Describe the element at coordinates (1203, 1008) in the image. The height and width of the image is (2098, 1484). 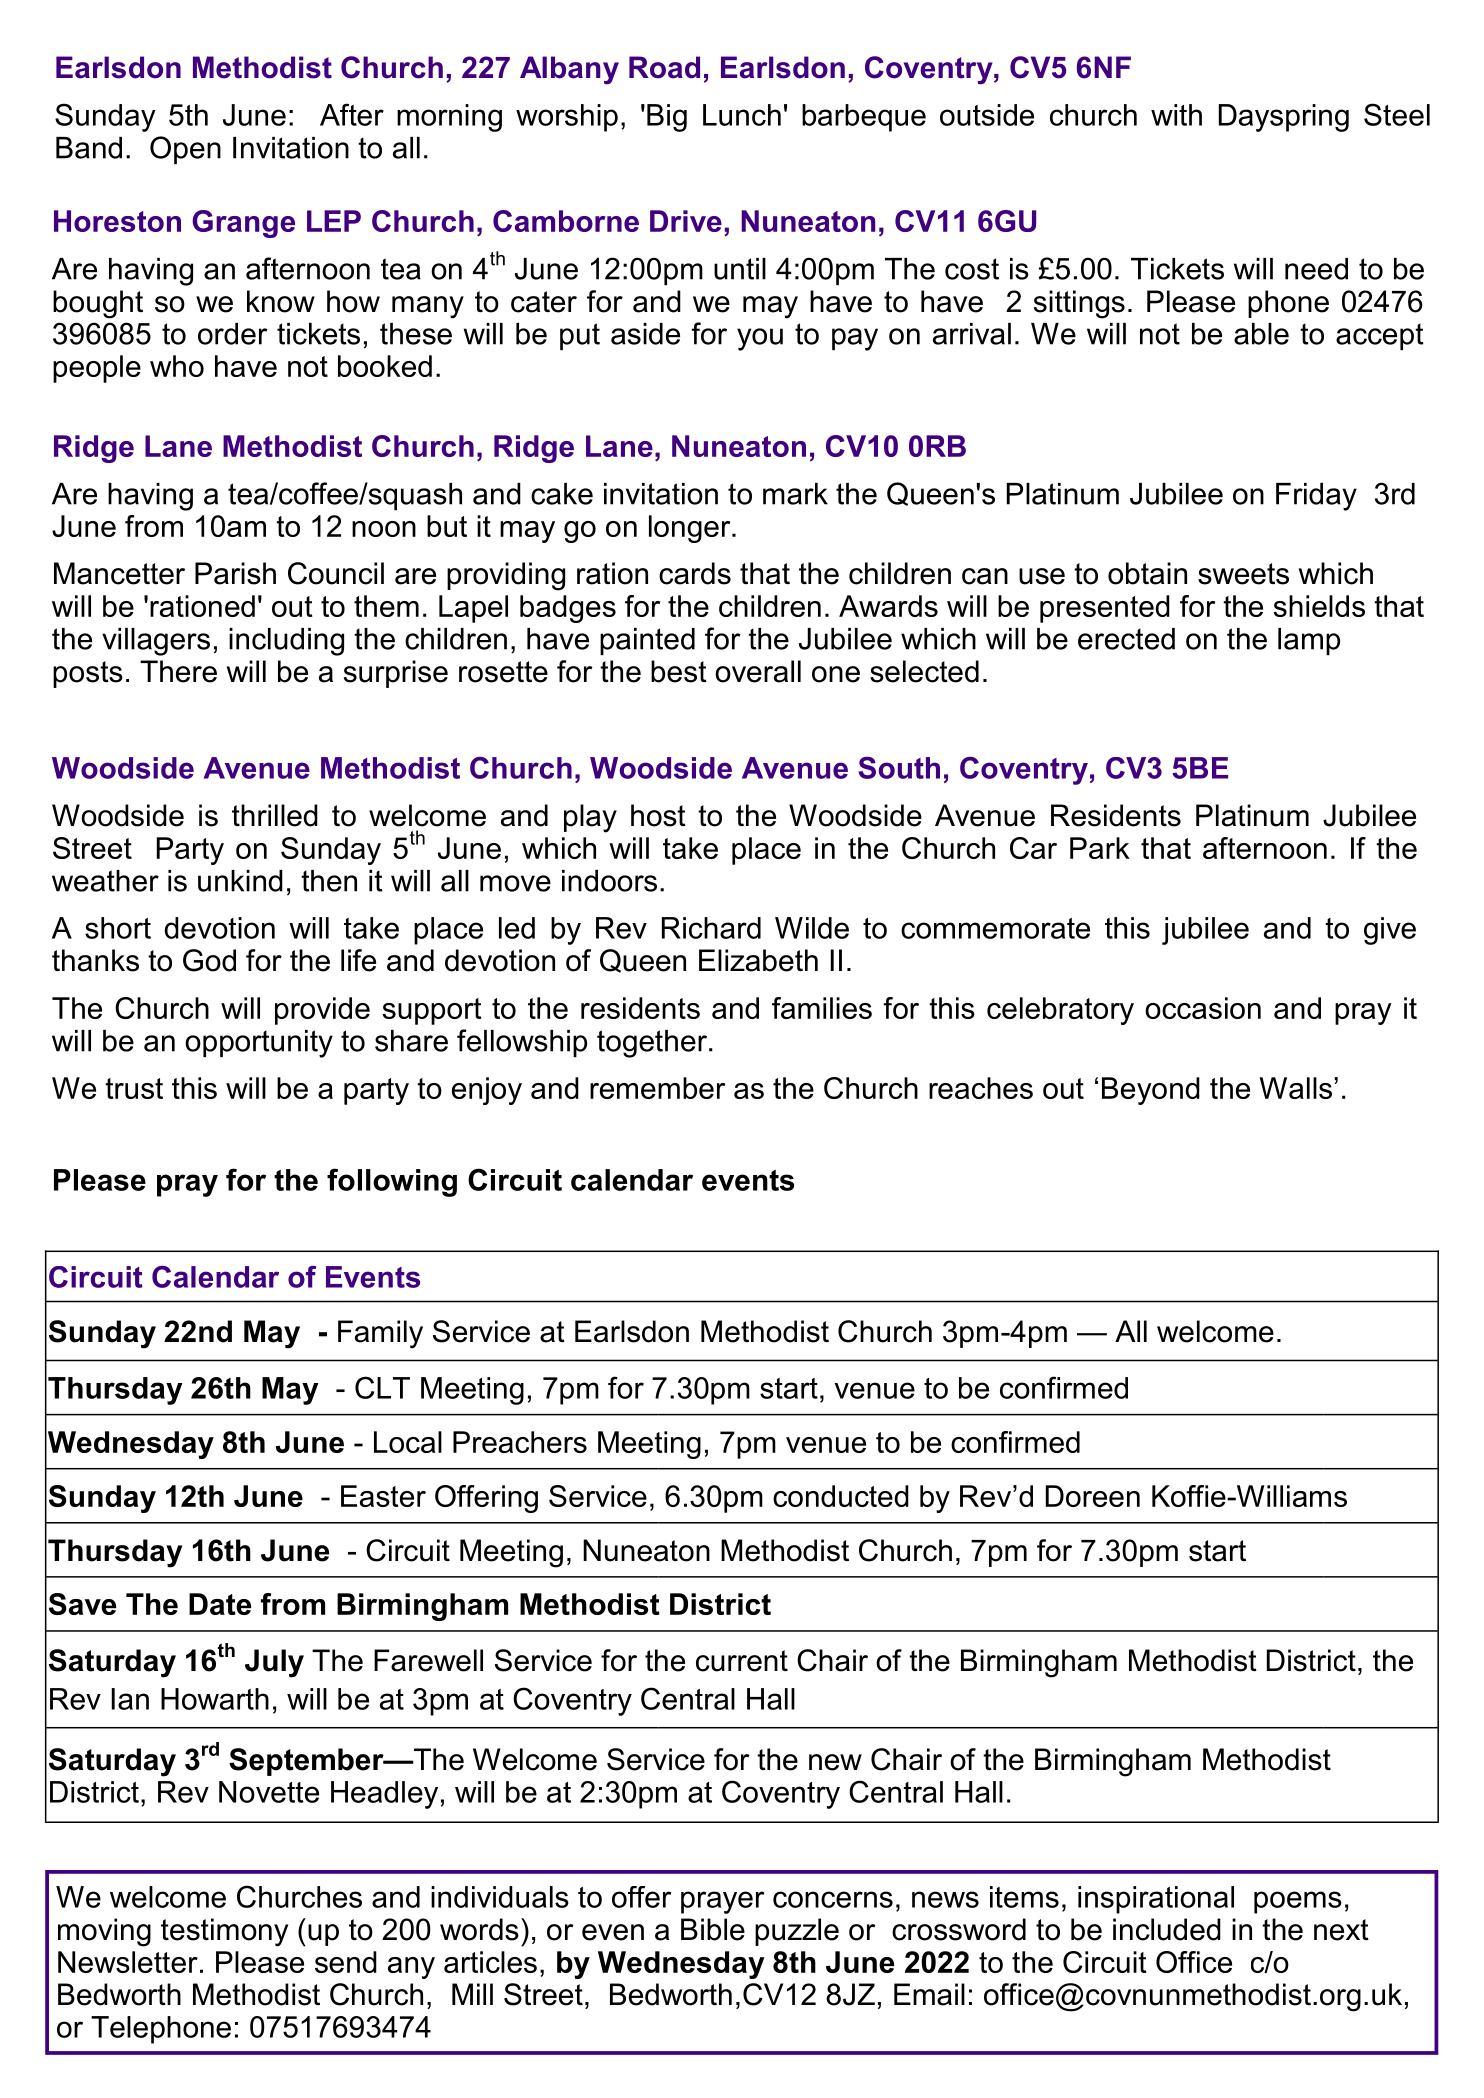
I see `occasion` at that location.
